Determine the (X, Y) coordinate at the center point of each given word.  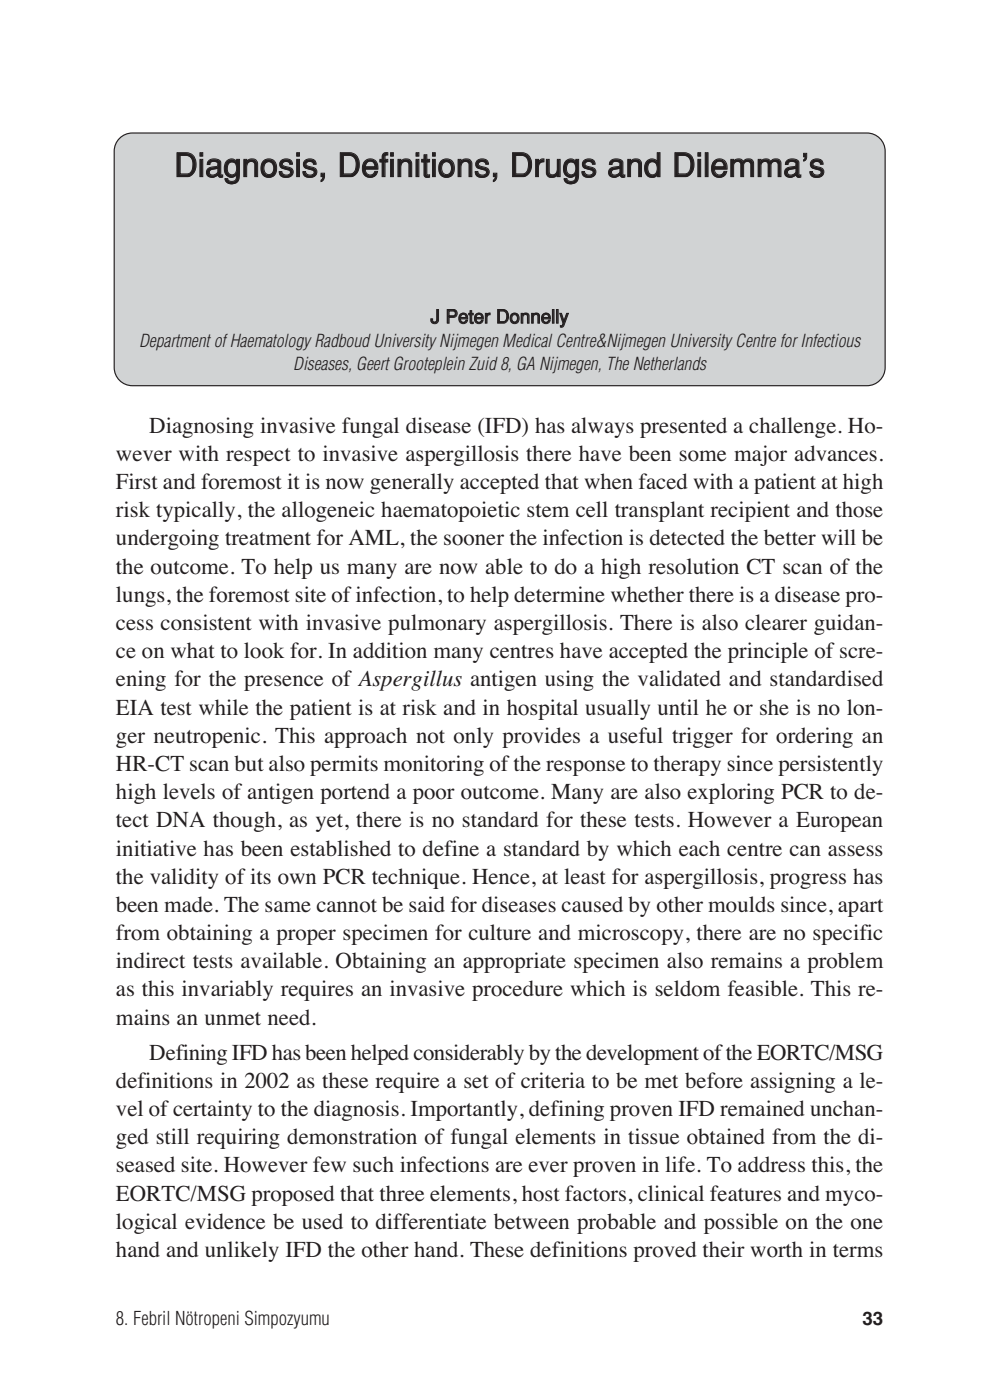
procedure (517, 990)
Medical (527, 340)
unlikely (242, 1251)
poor (434, 796)
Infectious (831, 340)
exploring (730, 793)
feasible (763, 988)
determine (559, 594)
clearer (776, 622)
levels (189, 791)
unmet (233, 1019)
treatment (268, 539)
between (531, 1221)
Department (175, 342)
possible (741, 1223)
